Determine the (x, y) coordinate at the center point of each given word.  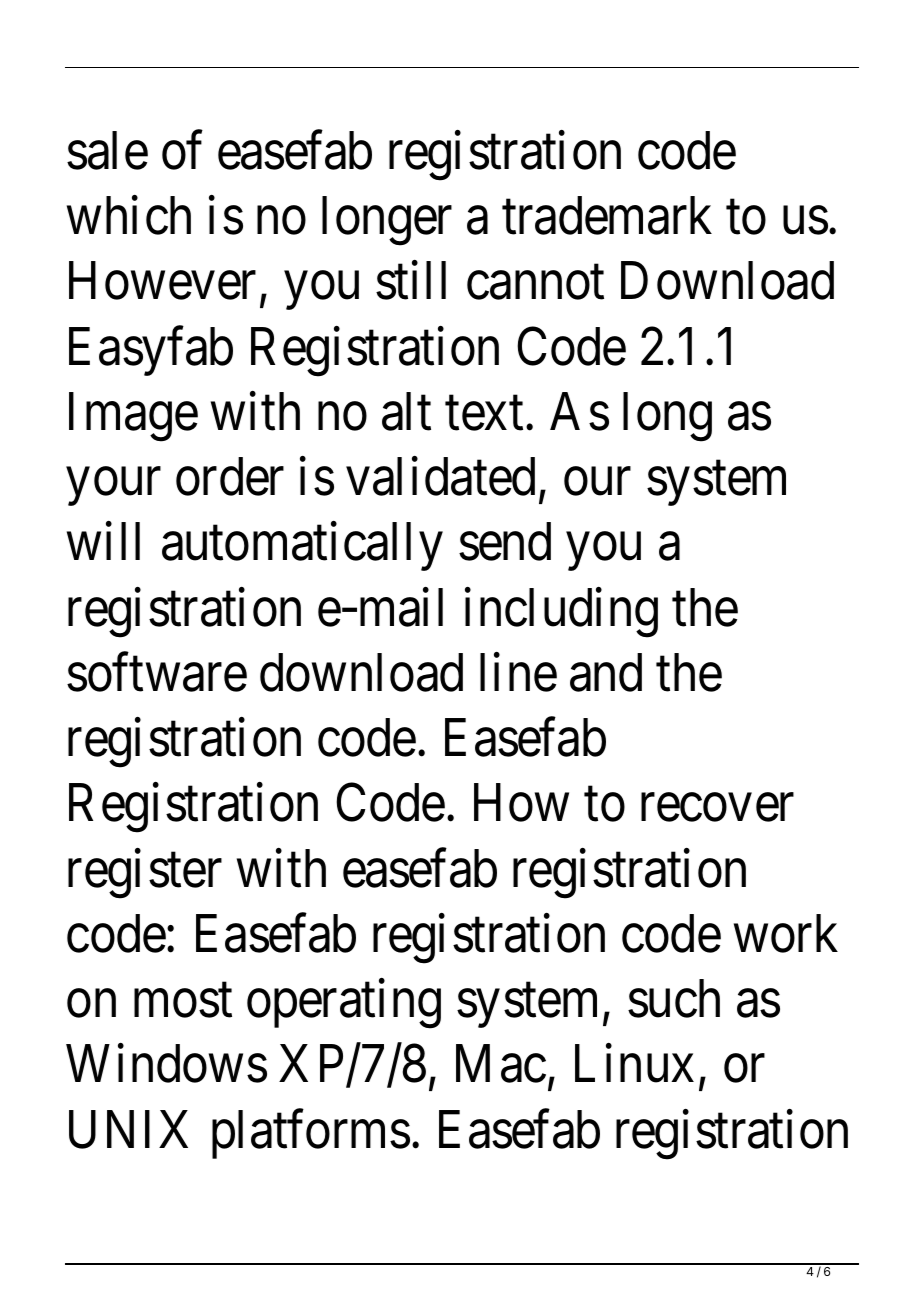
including (561, 613)
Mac (501, 1064)
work (786, 933)
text (484, 414)
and (606, 672)
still (411, 281)
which (129, 215)
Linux (634, 1064)
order (230, 476)
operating (344, 1004)
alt (406, 411)
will (103, 541)
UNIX (128, 1130)
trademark (607, 215)
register (145, 874)
